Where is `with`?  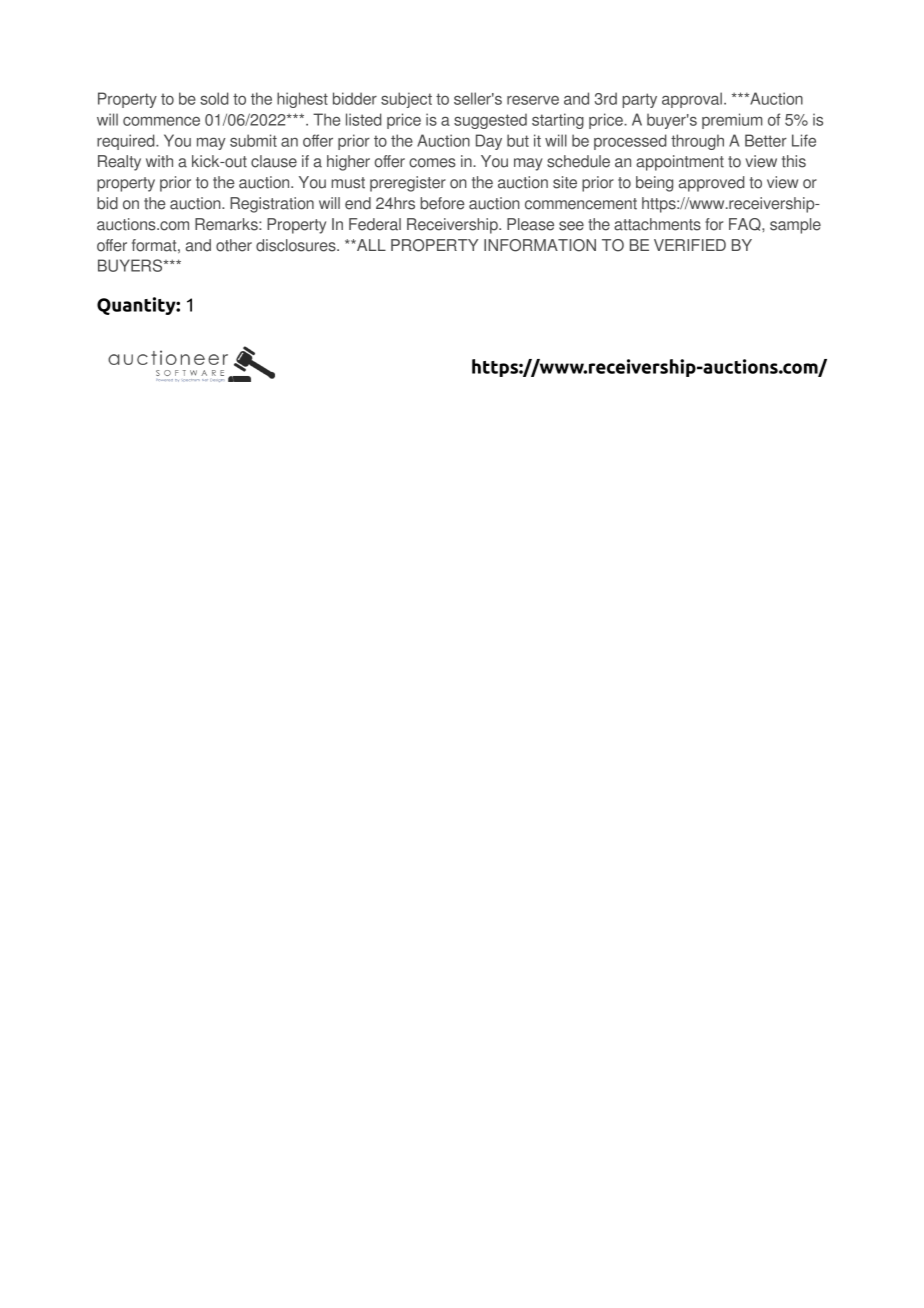 with is located at coordinates (159, 161).
